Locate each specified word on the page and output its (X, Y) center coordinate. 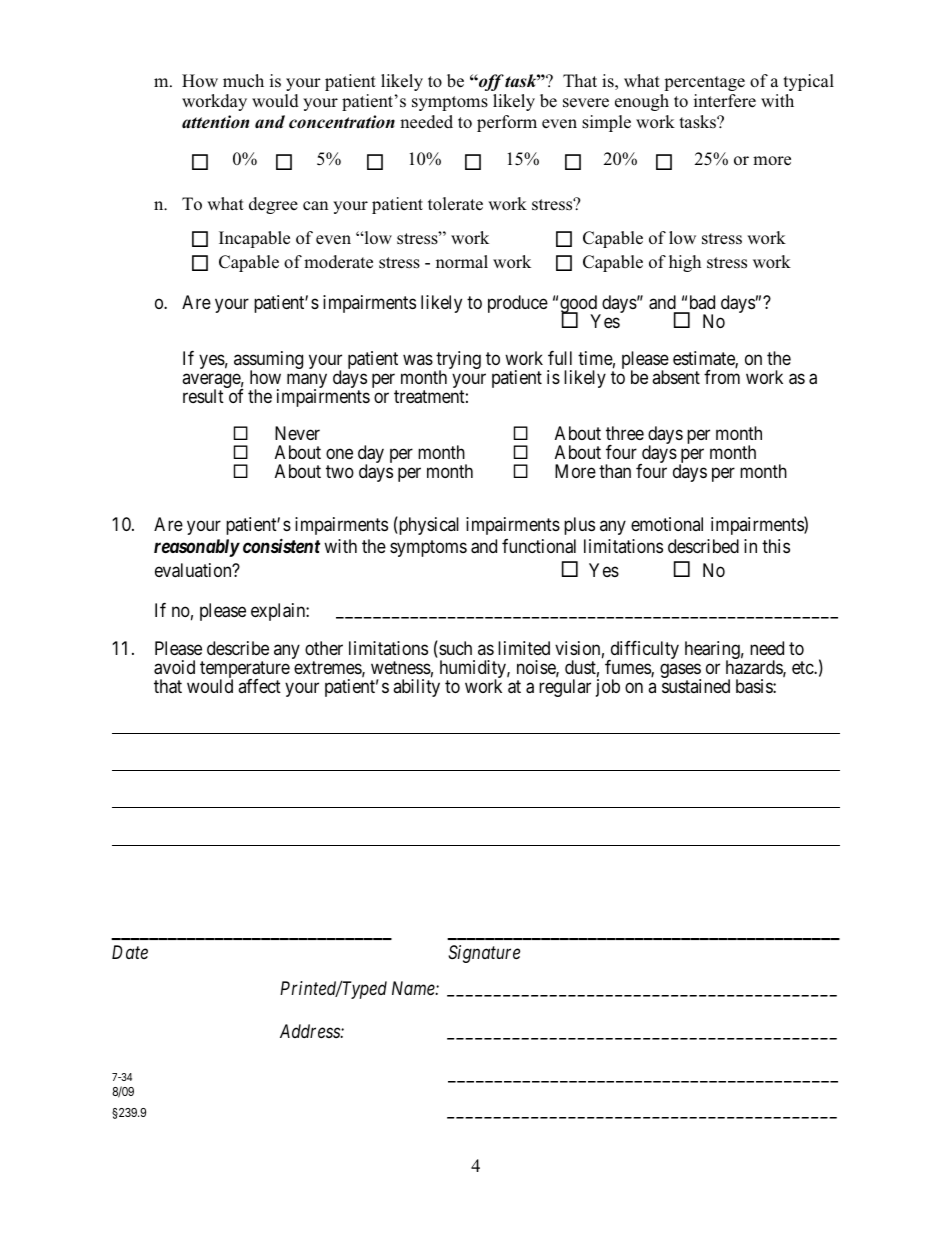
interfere (725, 101)
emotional (667, 524)
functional (539, 546)
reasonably (197, 548)
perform (507, 123)
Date (130, 952)
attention (215, 122)
